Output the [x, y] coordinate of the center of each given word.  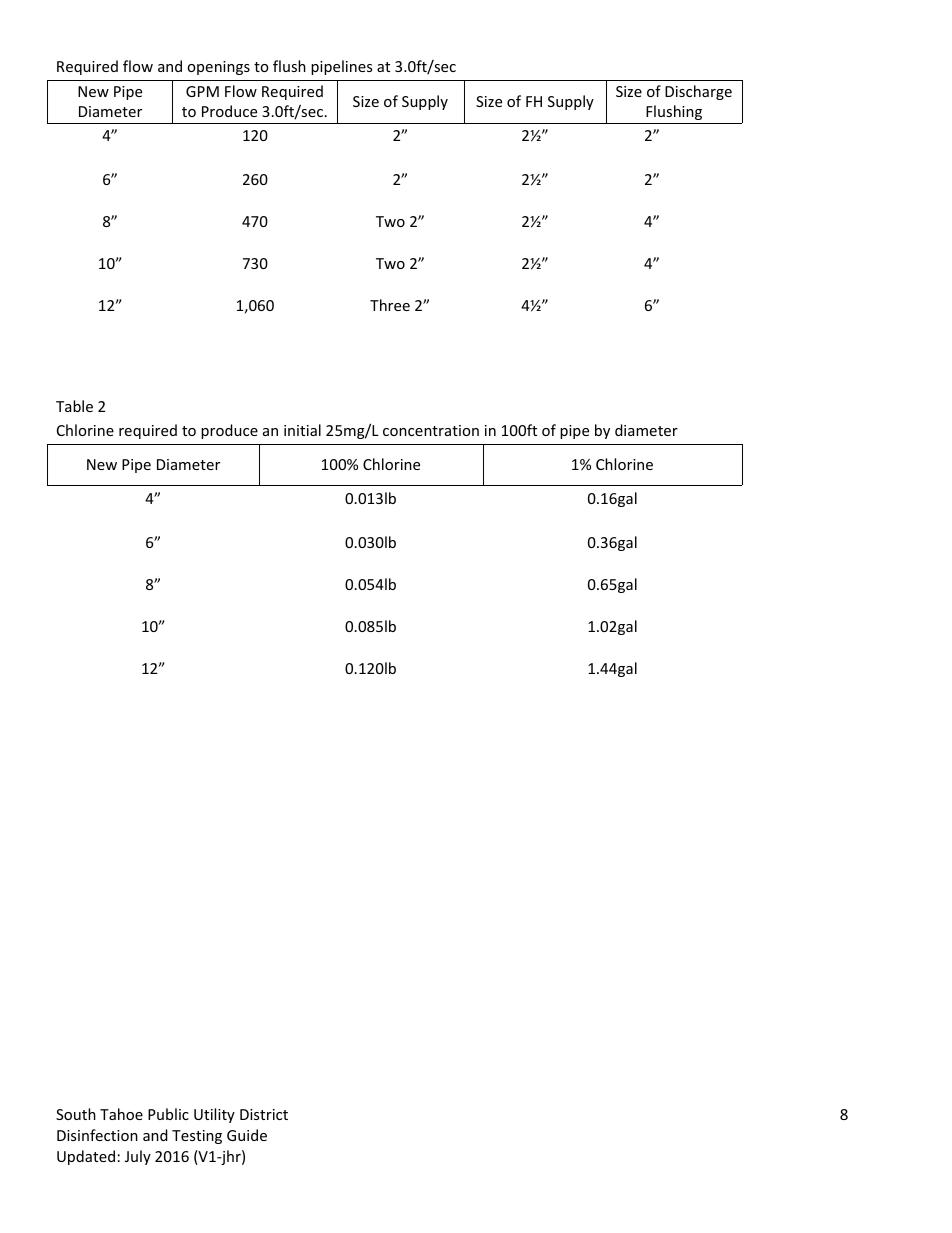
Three [390, 305]
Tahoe [121, 1114]
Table [74, 406]
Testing [197, 1137]
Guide [247, 1135]
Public [168, 1114]
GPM [202, 91]
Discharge [698, 92]
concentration [431, 430]
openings [218, 68]
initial [302, 430]
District [264, 1114]
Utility [214, 1115]
